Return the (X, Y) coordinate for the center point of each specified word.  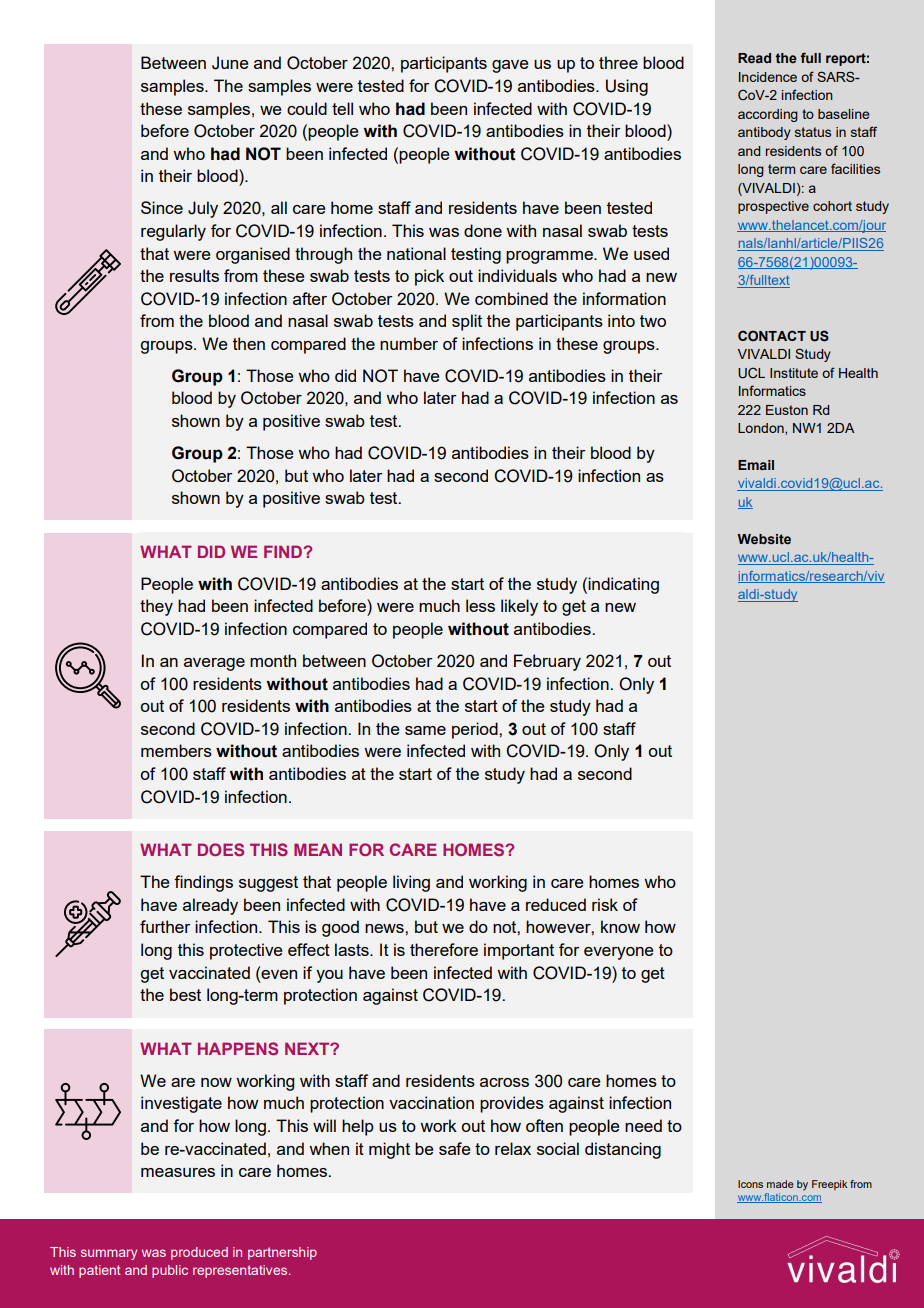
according (768, 115)
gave (510, 66)
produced (199, 1253)
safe (454, 1148)
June (230, 63)
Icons (750, 1184)
